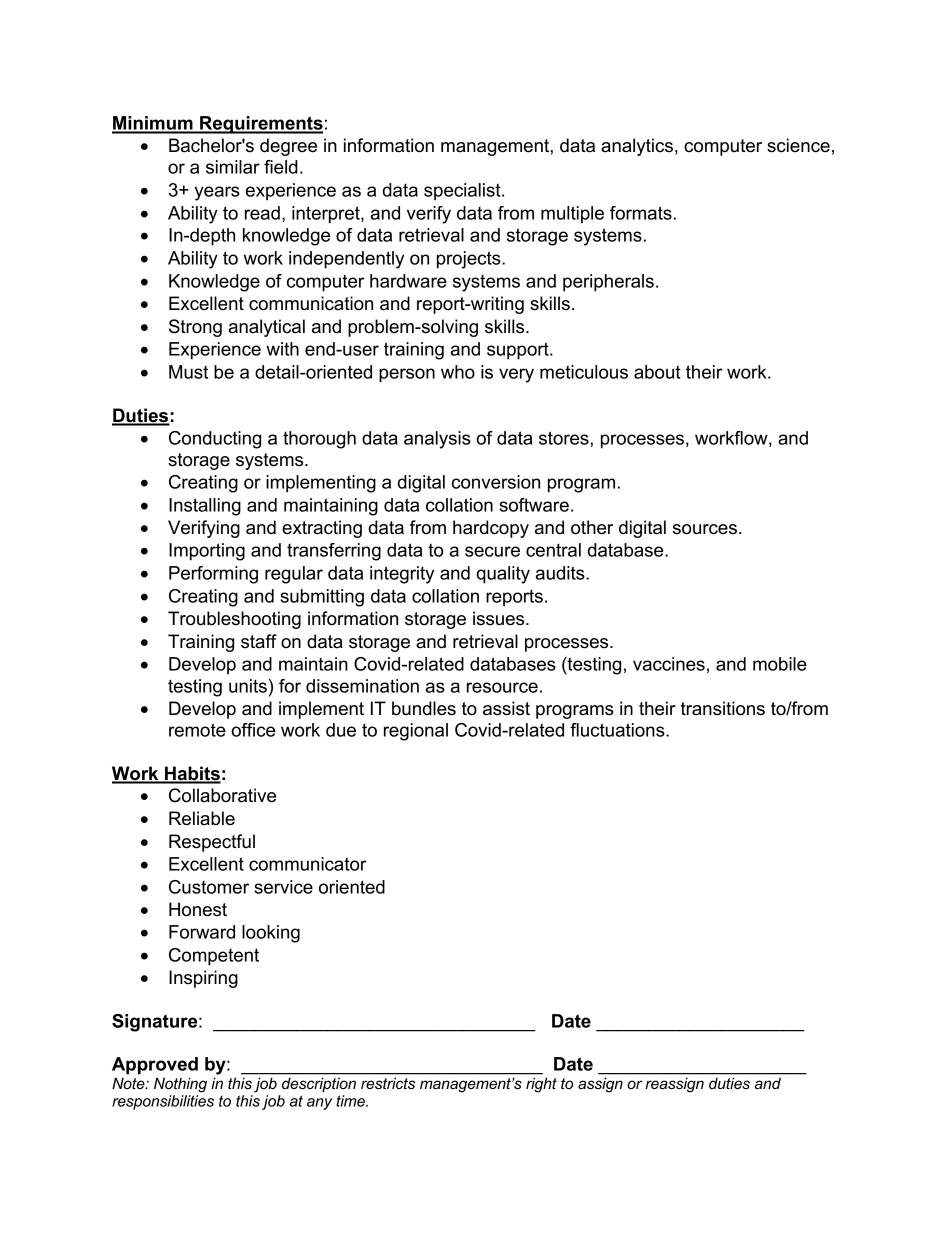 The width and height of the screenshot is (952, 1233). I want to click on specialist, so click(463, 192).
